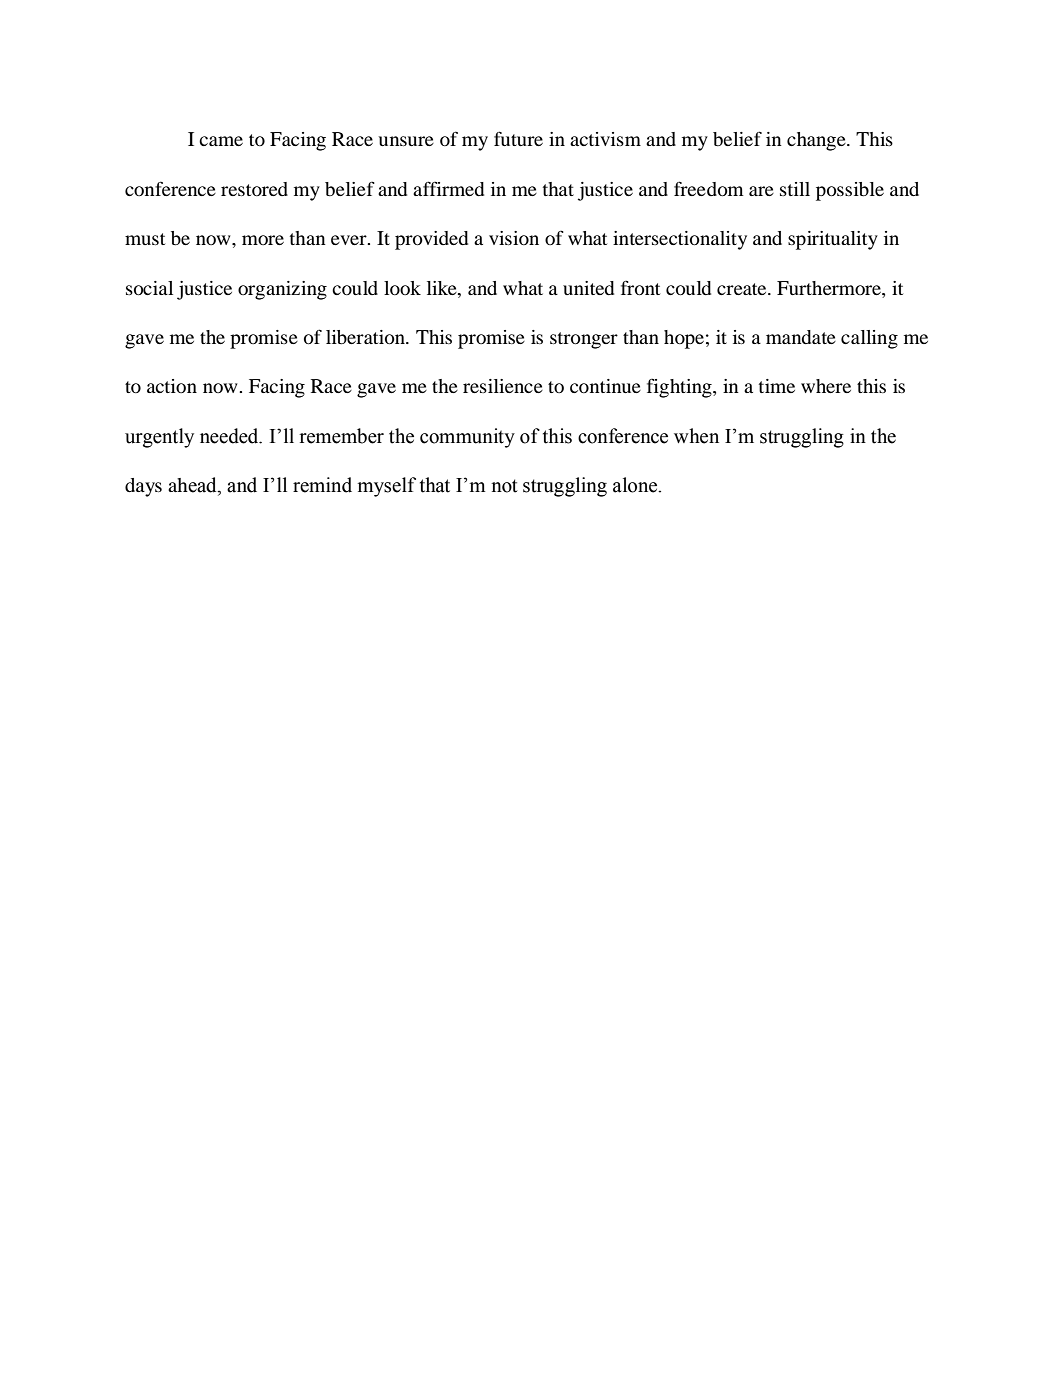 The image size is (1063, 1376). I want to click on change, so click(817, 141).
